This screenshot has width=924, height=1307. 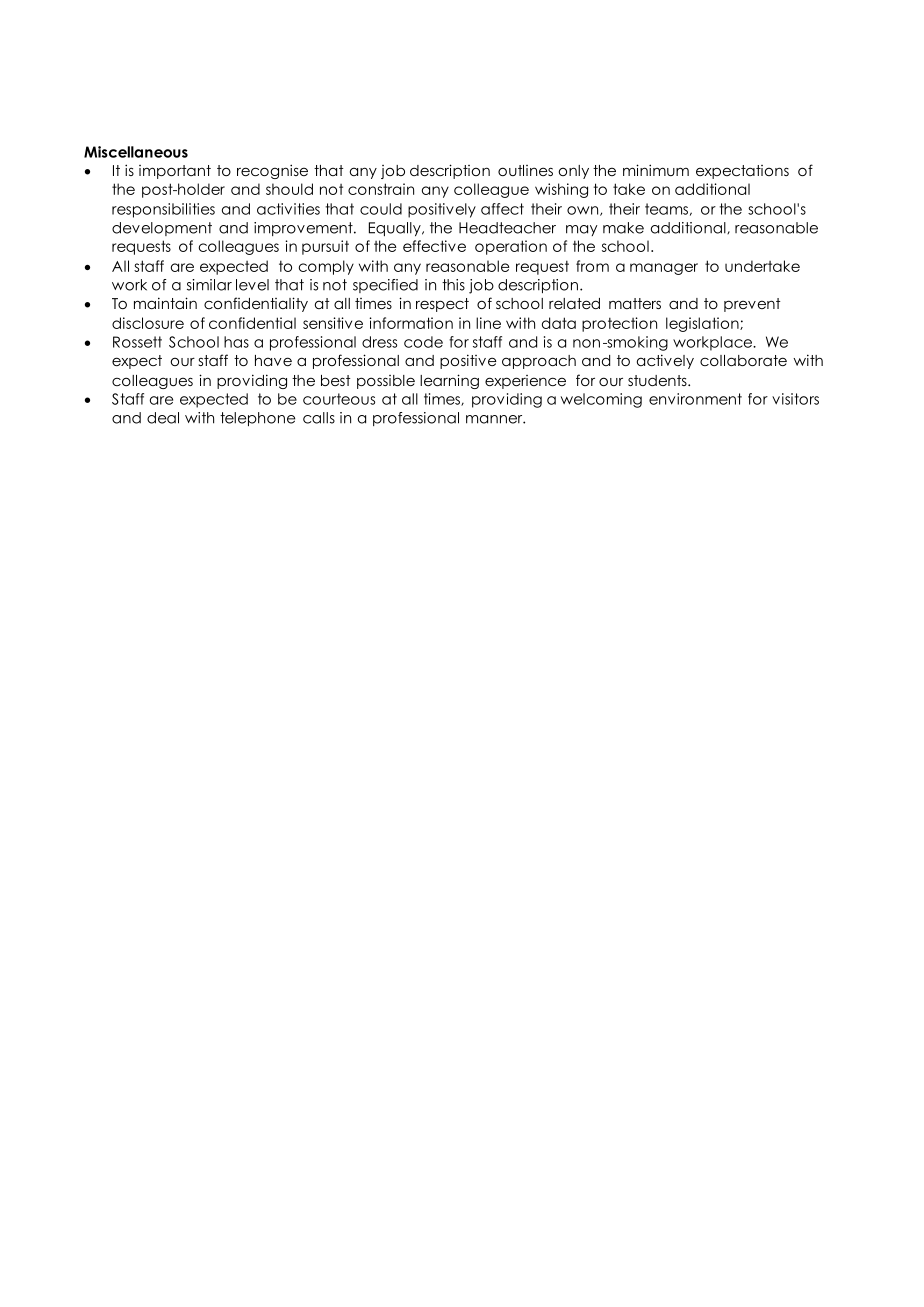 I want to click on important, so click(x=175, y=172).
